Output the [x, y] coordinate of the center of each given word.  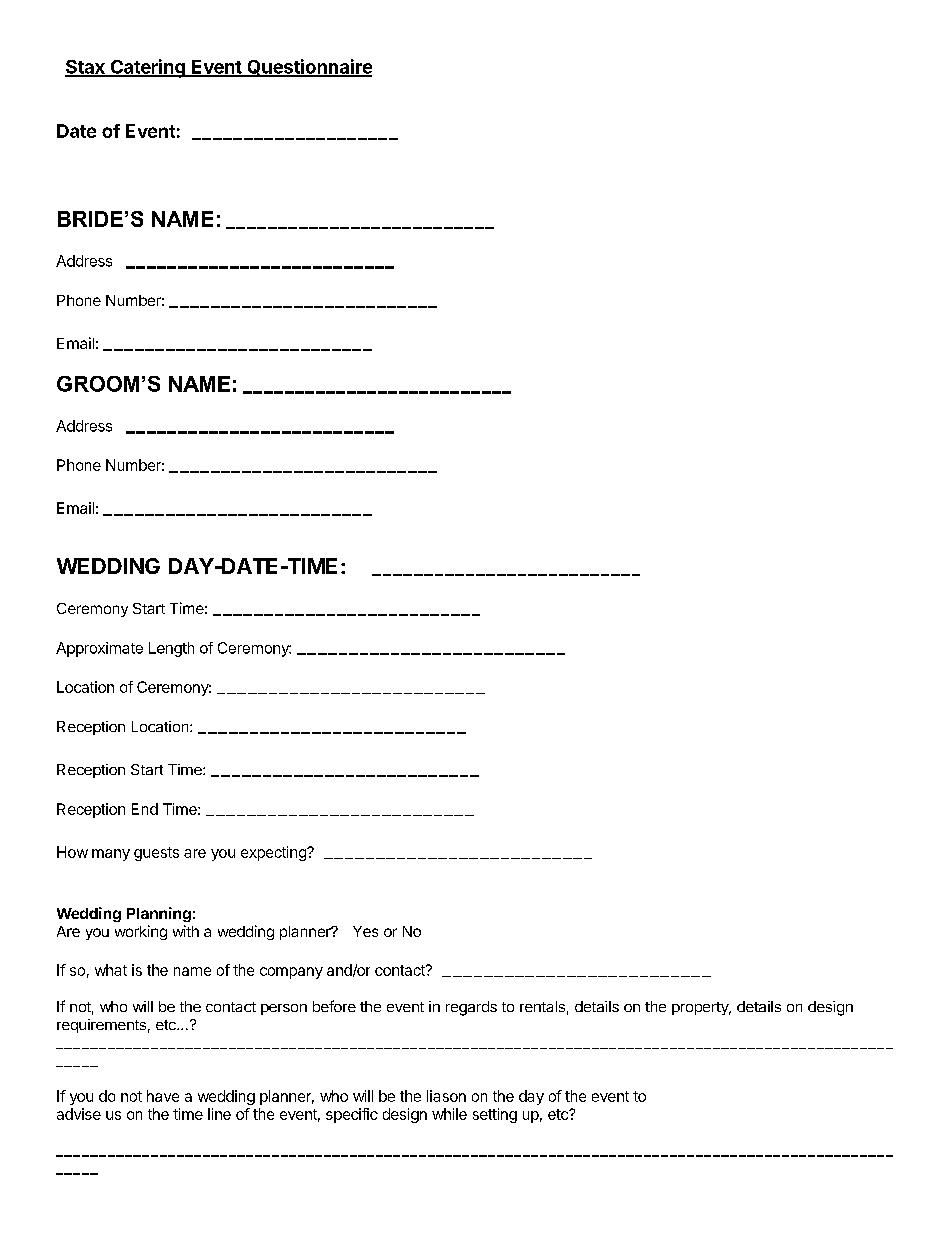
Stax [86, 68]
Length [171, 649]
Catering [147, 68]
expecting [274, 853]
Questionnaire [308, 68]
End [145, 809]
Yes [365, 931]
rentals [542, 1006]
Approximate [99, 649]
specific [352, 1115]
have [163, 1096]
